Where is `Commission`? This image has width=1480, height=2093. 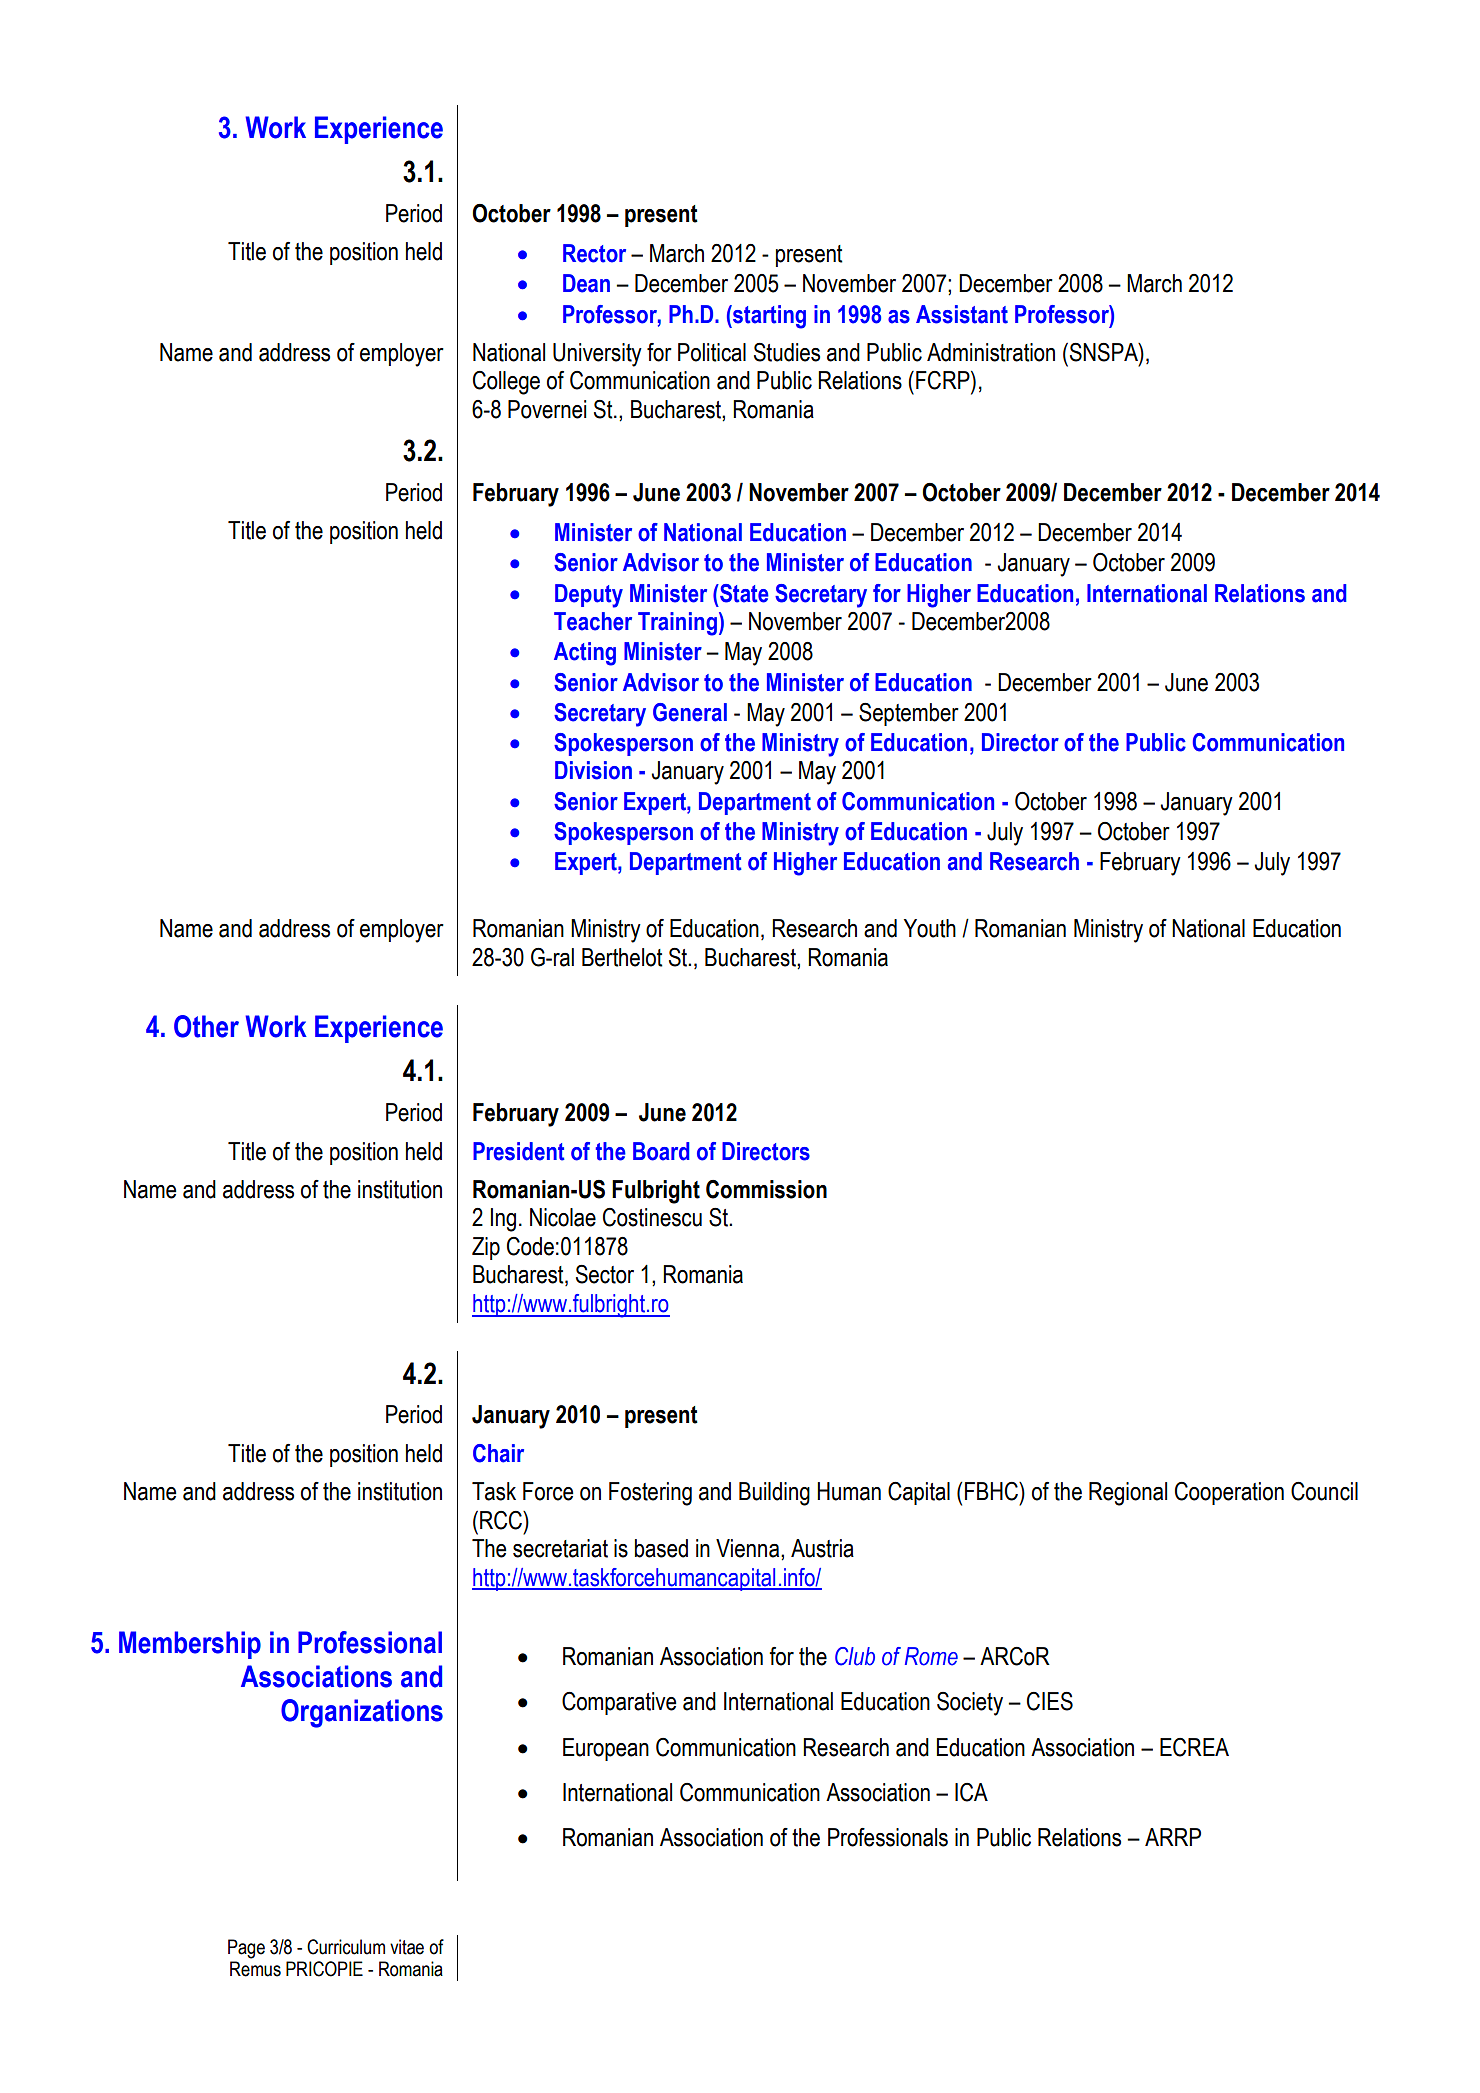
Commission is located at coordinates (766, 1189).
